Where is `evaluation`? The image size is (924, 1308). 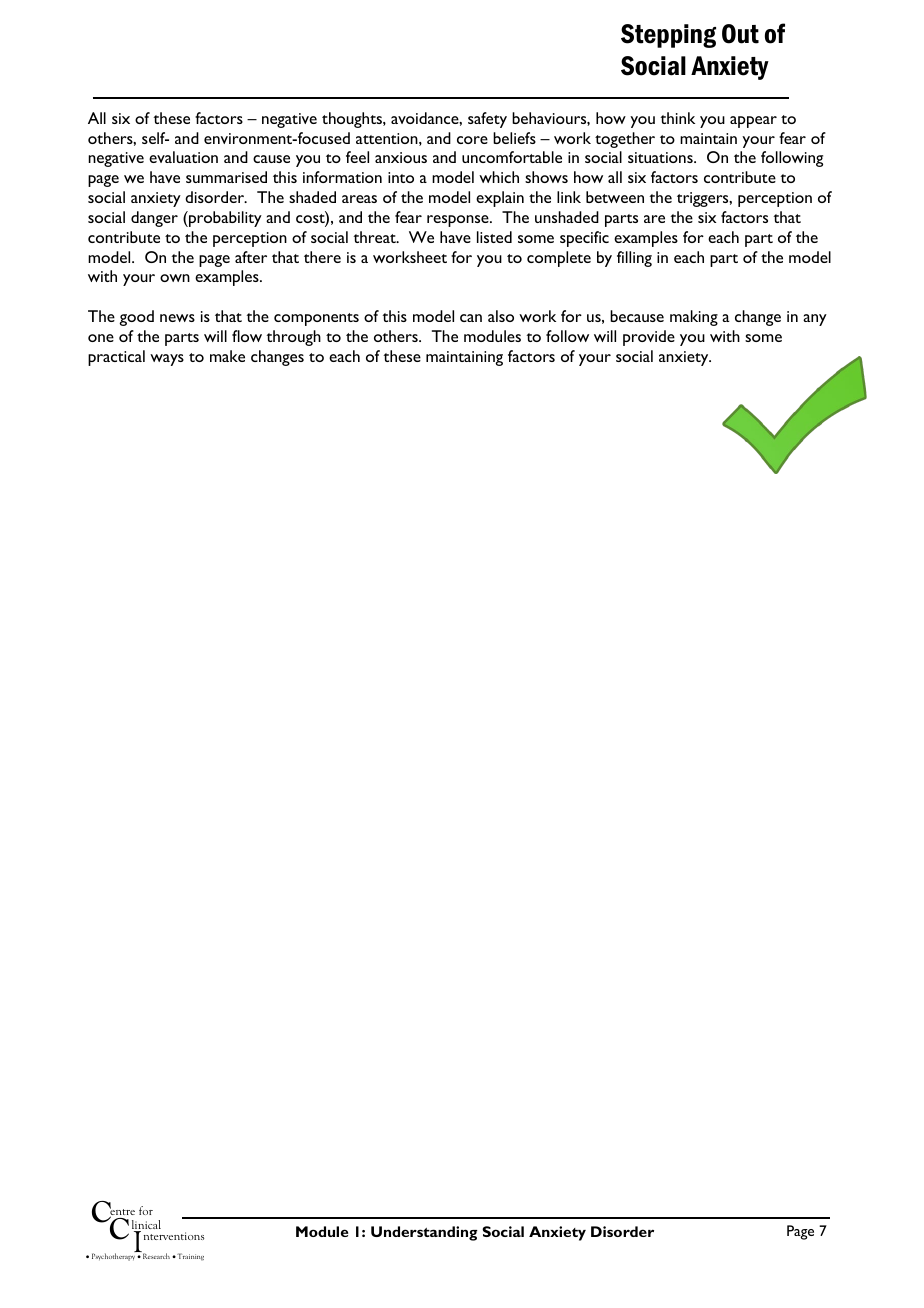 evaluation is located at coordinates (183, 157).
